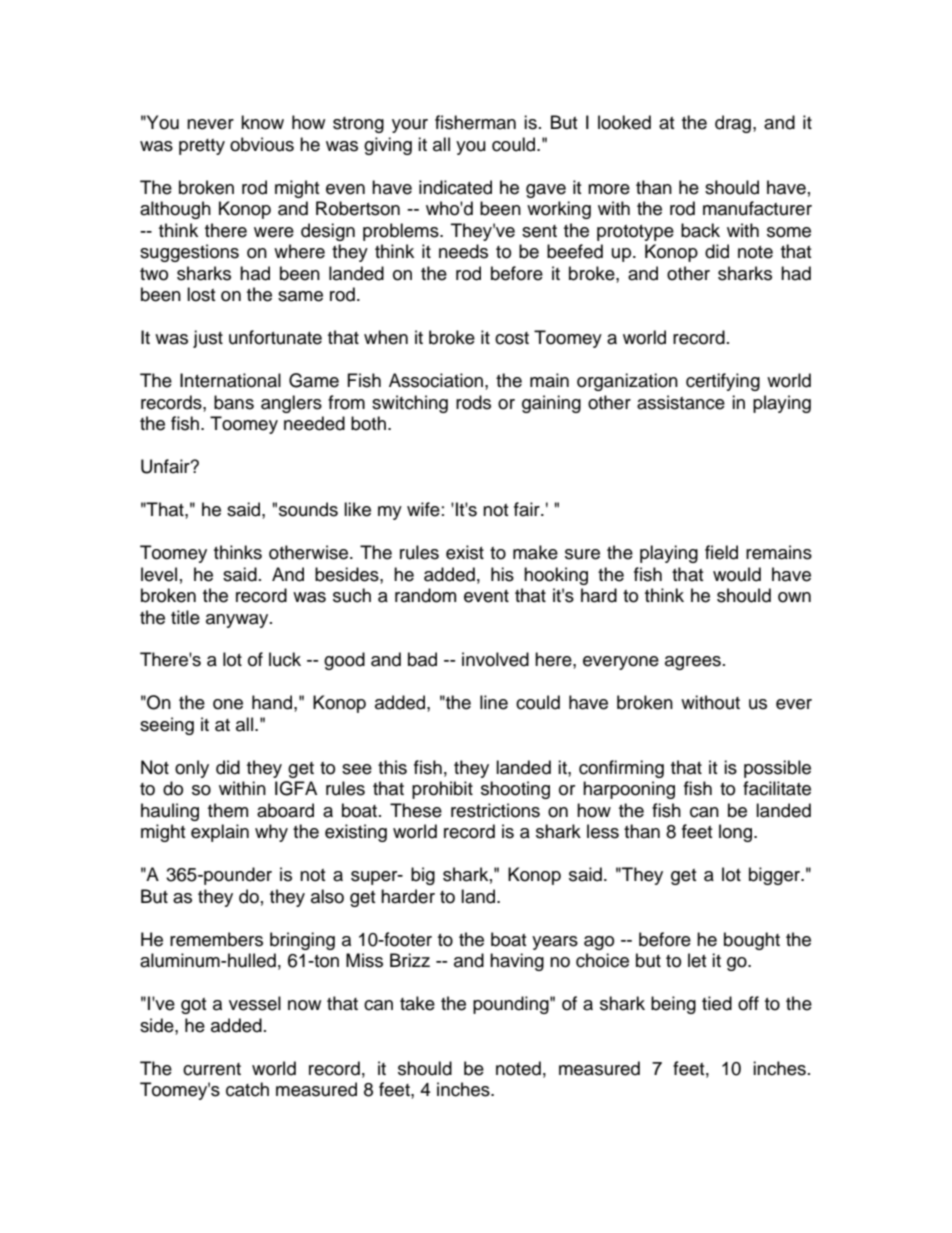 The image size is (952, 1233). What do you see at coordinates (737, 574) in the screenshot?
I see `would` at bounding box center [737, 574].
